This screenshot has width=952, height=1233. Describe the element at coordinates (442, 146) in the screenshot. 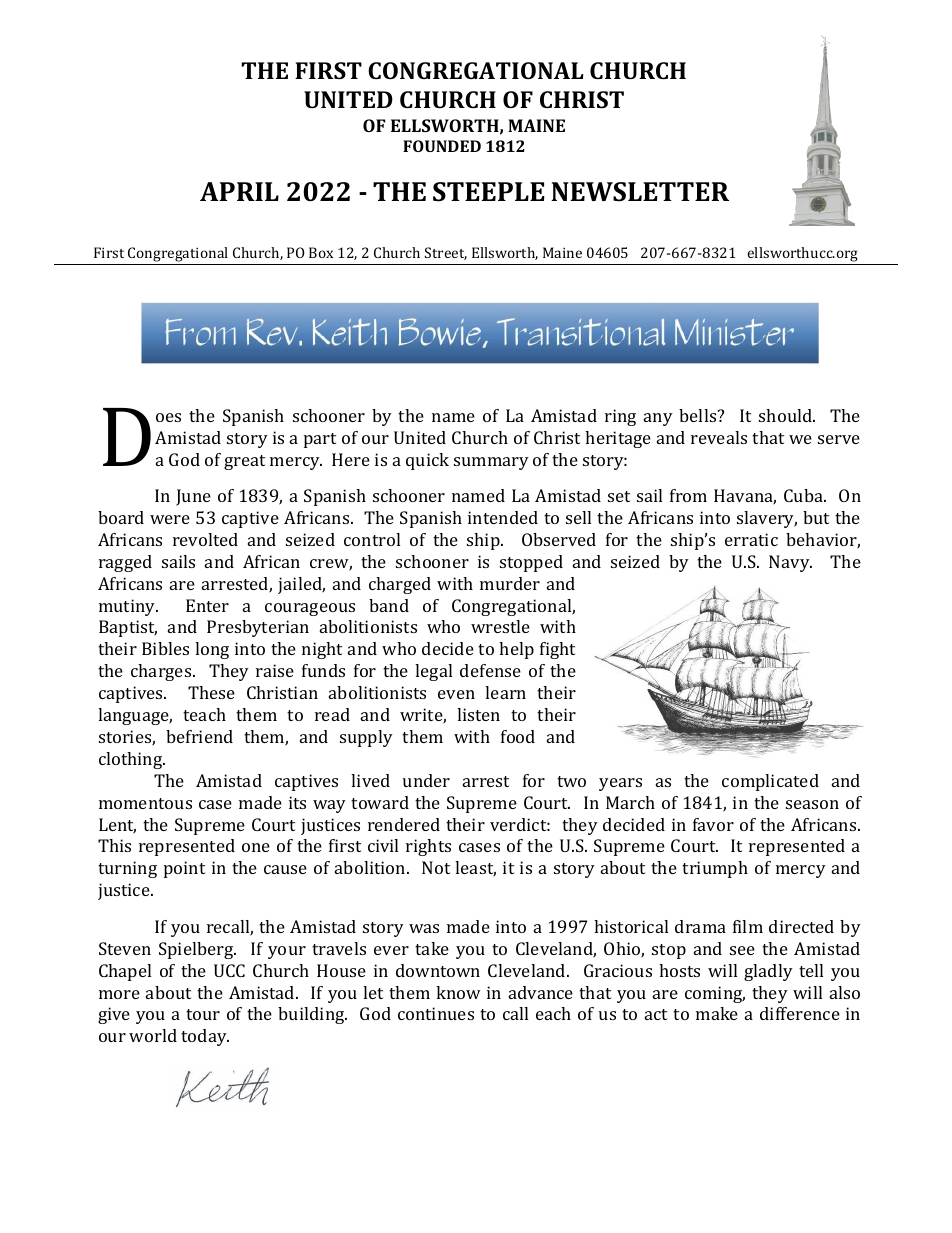

I see `FOUNDED` at that location.
